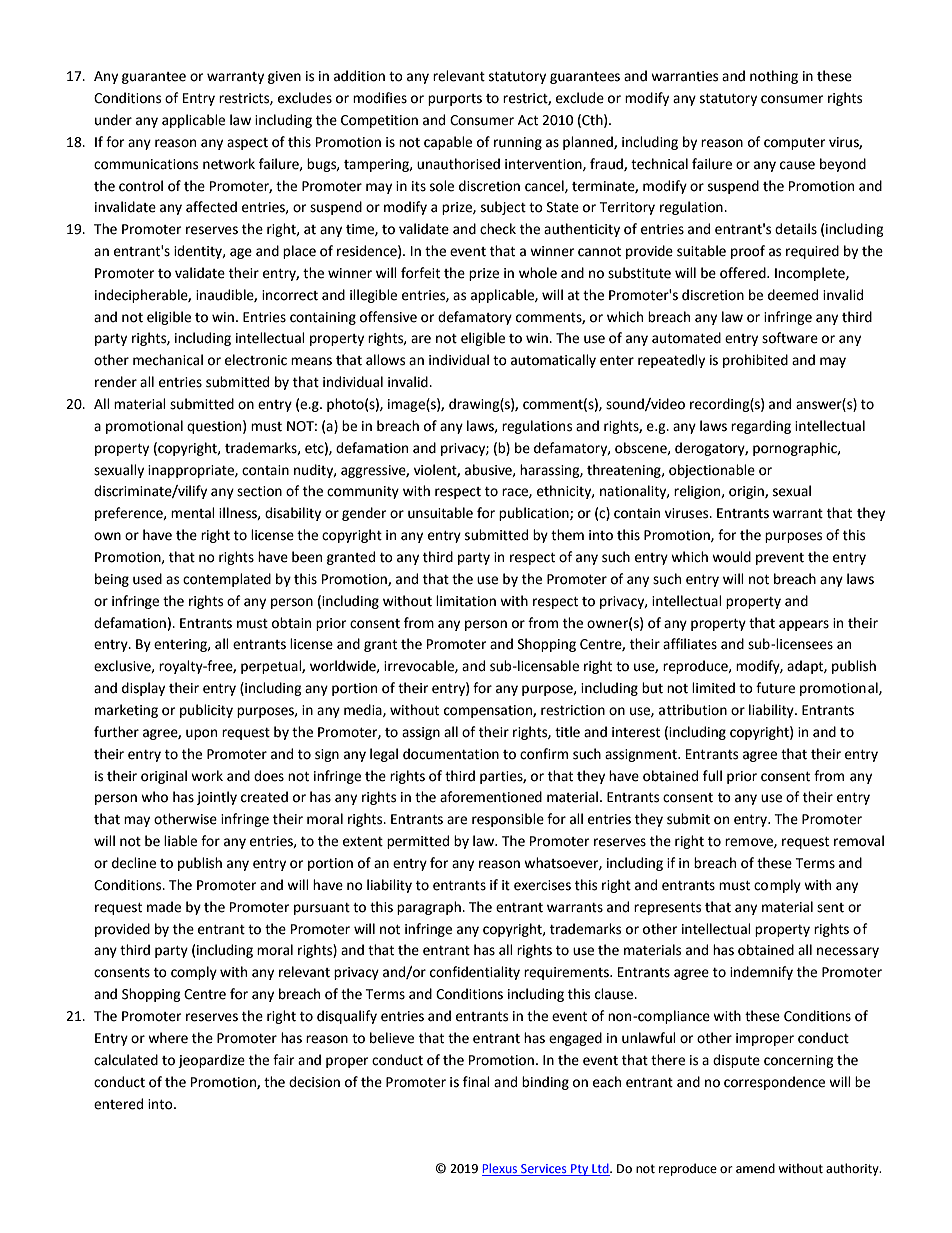 The height and width of the page is (1233, 952). What do you see at coordinates (227, 580) in the page?
I see `contemplated` at bounding box center [227, 580].
